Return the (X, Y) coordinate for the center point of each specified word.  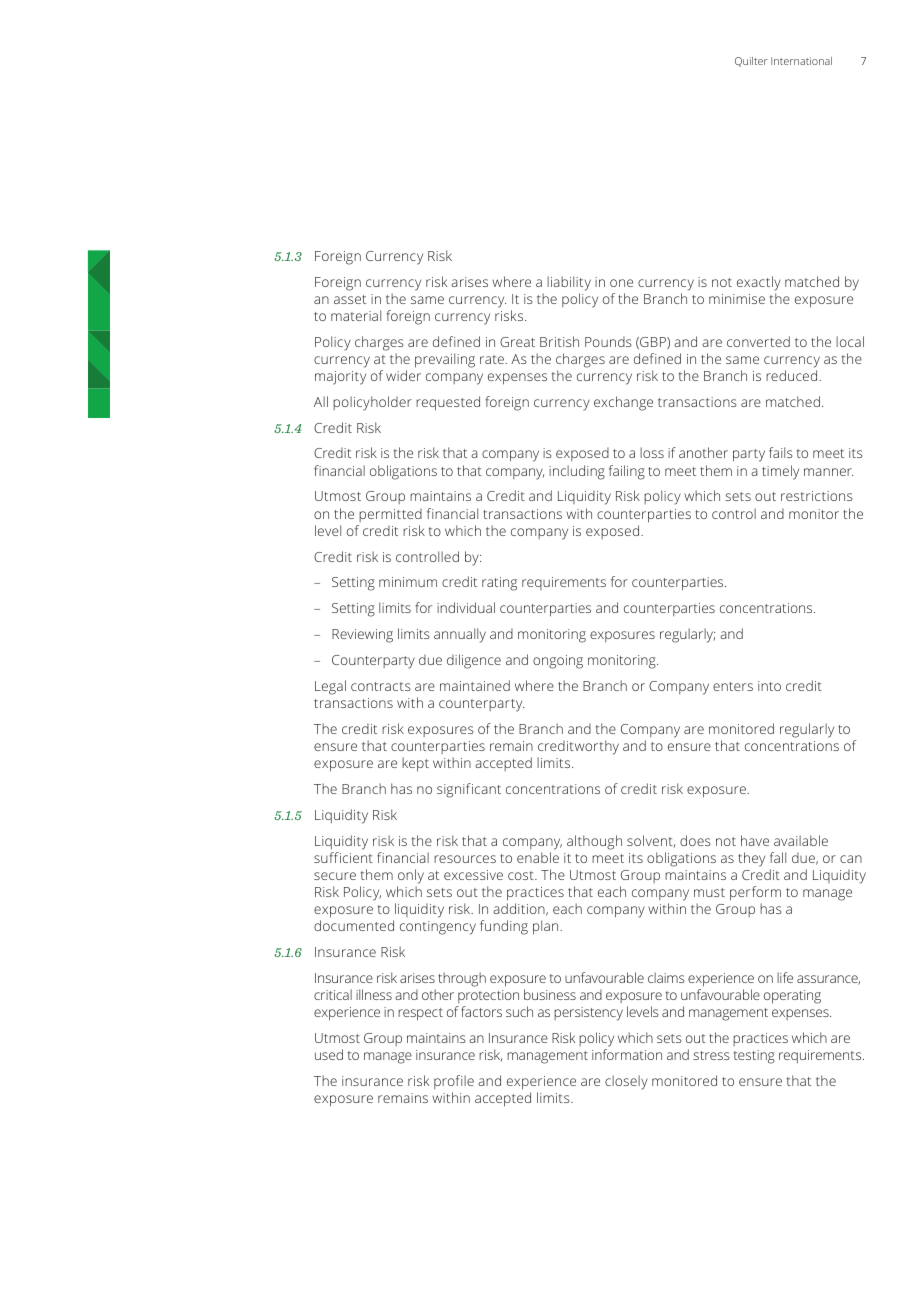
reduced (793, 375)
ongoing (558, 662)
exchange (623, 403)
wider (403, 375)
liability (569, 283)
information (627, 1054)
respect (420, 1014)
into (769, 686)
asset (350, 299)
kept (415, 764)
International (801, 61)
